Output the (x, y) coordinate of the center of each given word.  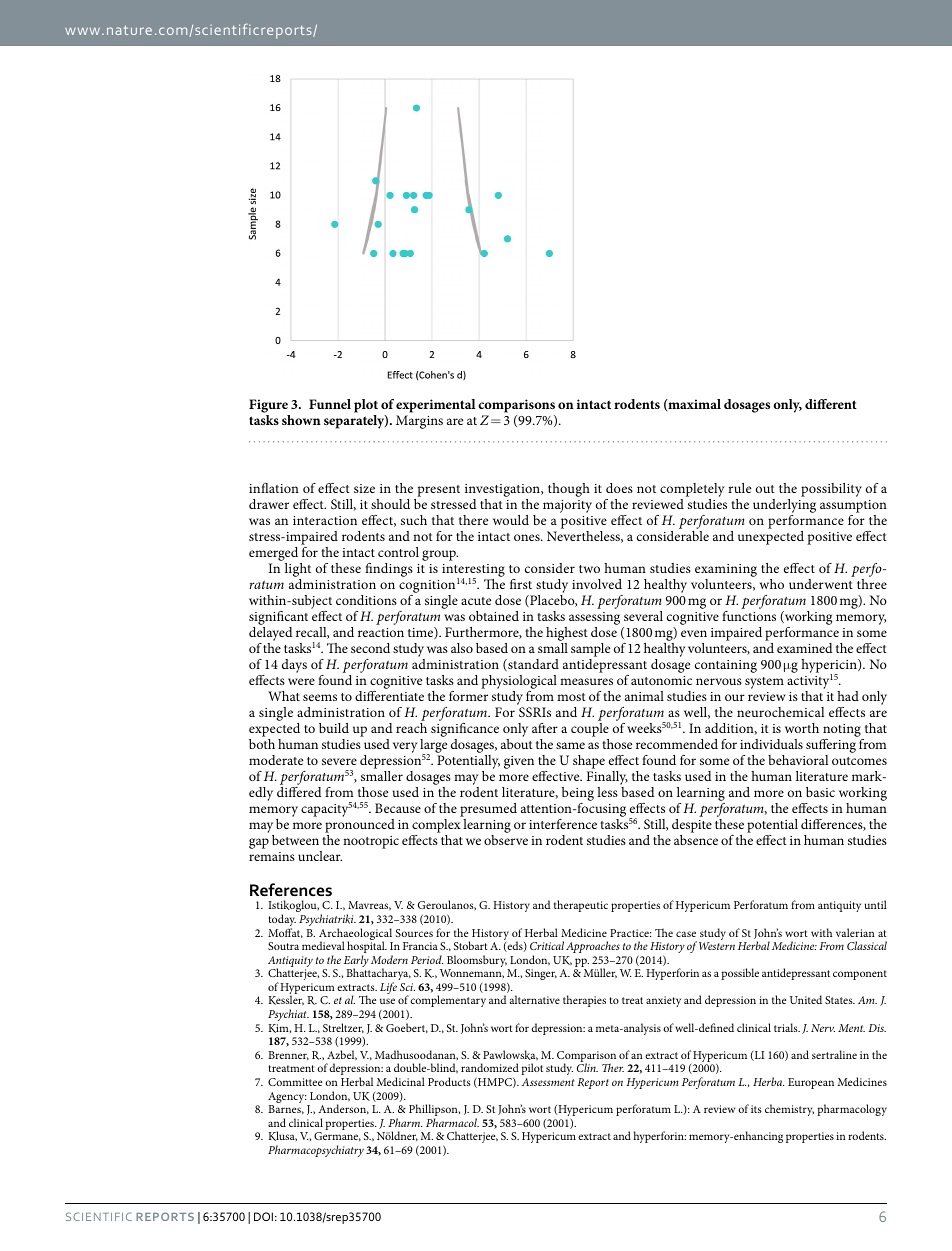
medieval (323, 945)
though (569, 490)
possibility (831, 490)
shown (301, 420)
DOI (263, 1216)
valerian (855, 932)
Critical (547, 945)
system (764, 683)
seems (320, 697)
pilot (532, 1069)
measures (586, 681)
